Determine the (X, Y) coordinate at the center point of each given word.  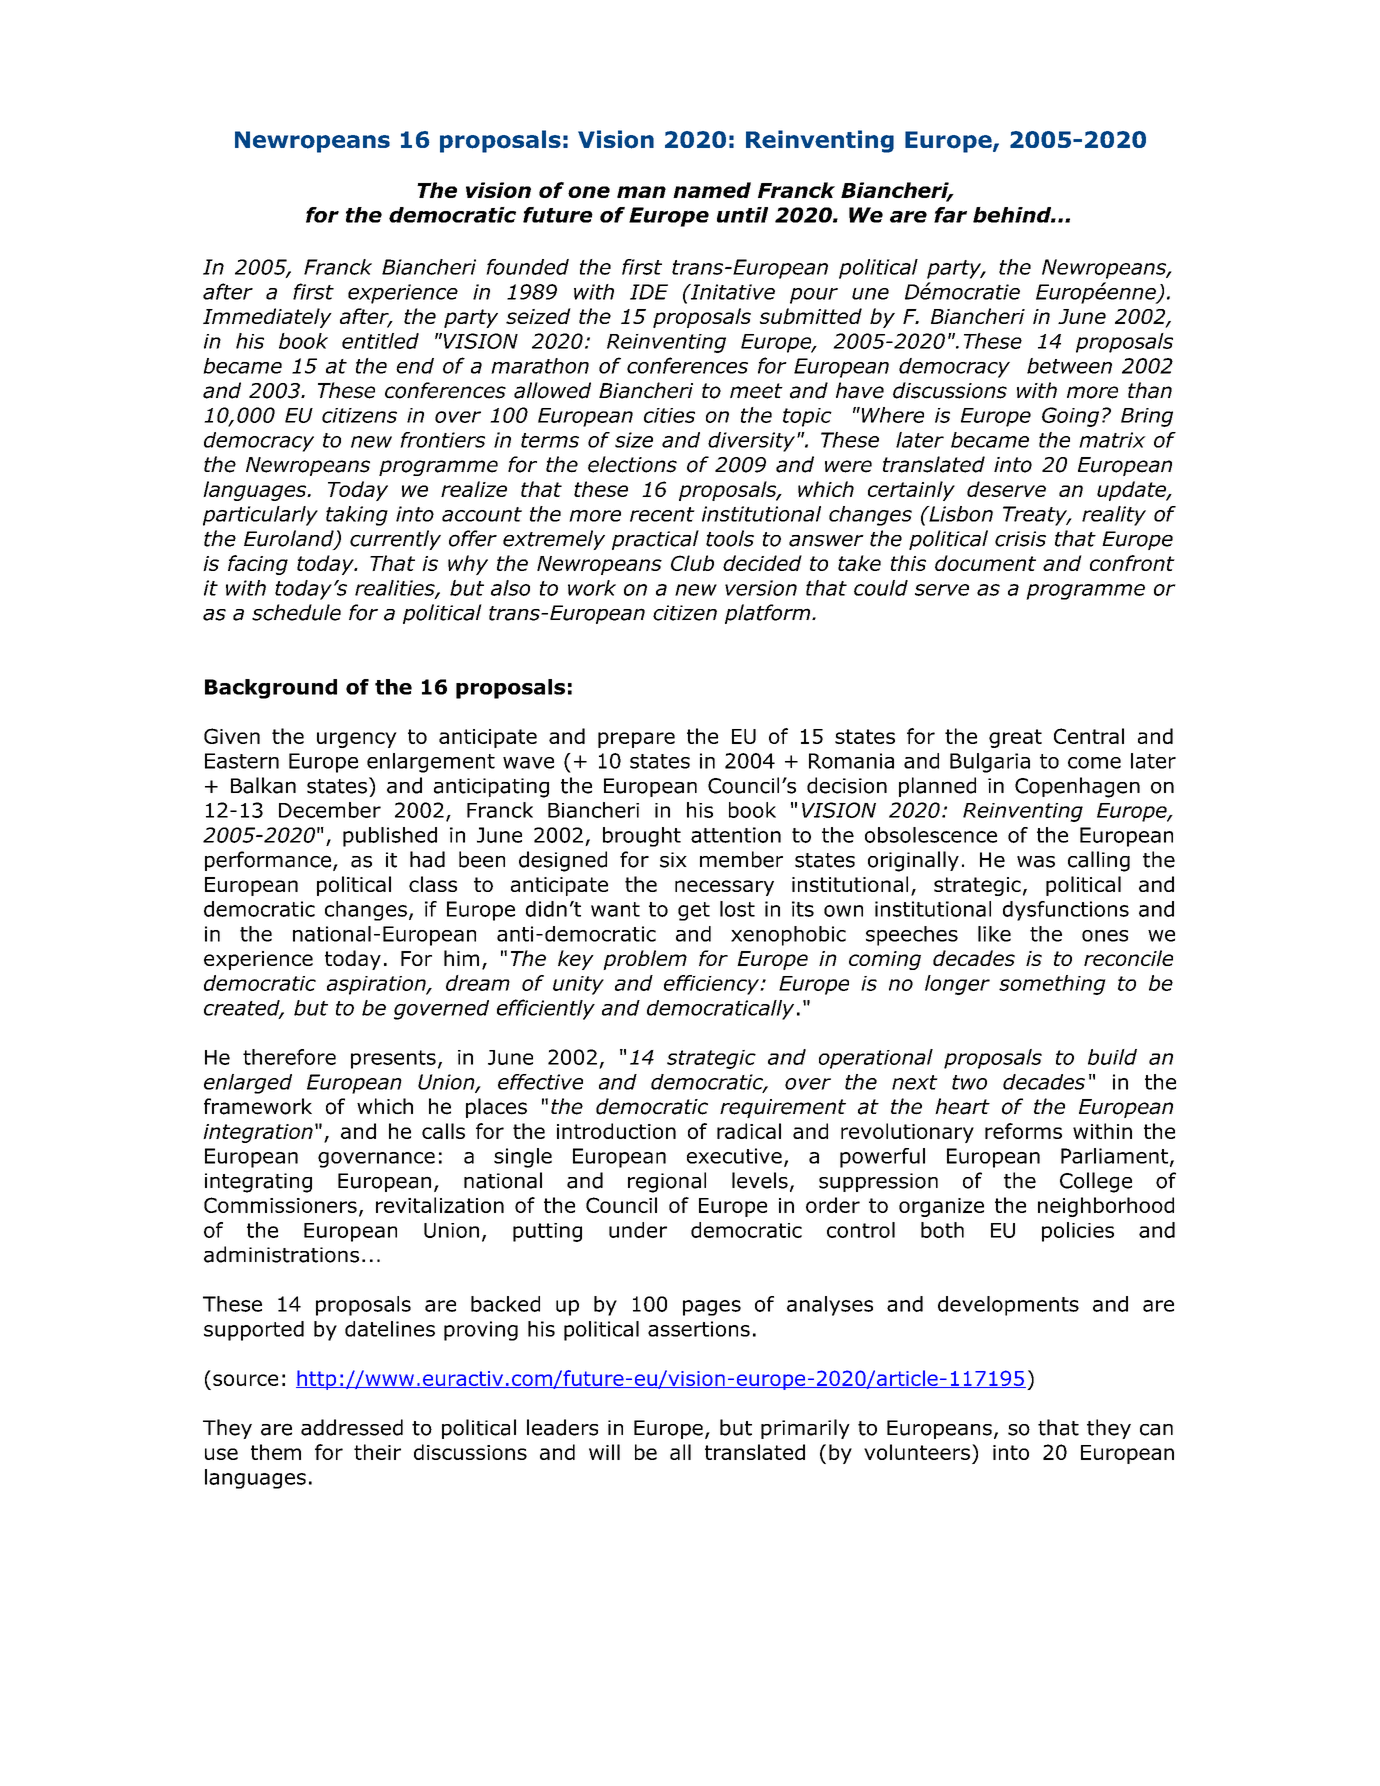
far (950, 215)
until (742, 215)
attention (736, 835)
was (1036, 862)
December (330, 810)
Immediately (267, 318)
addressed (352, 1427)
